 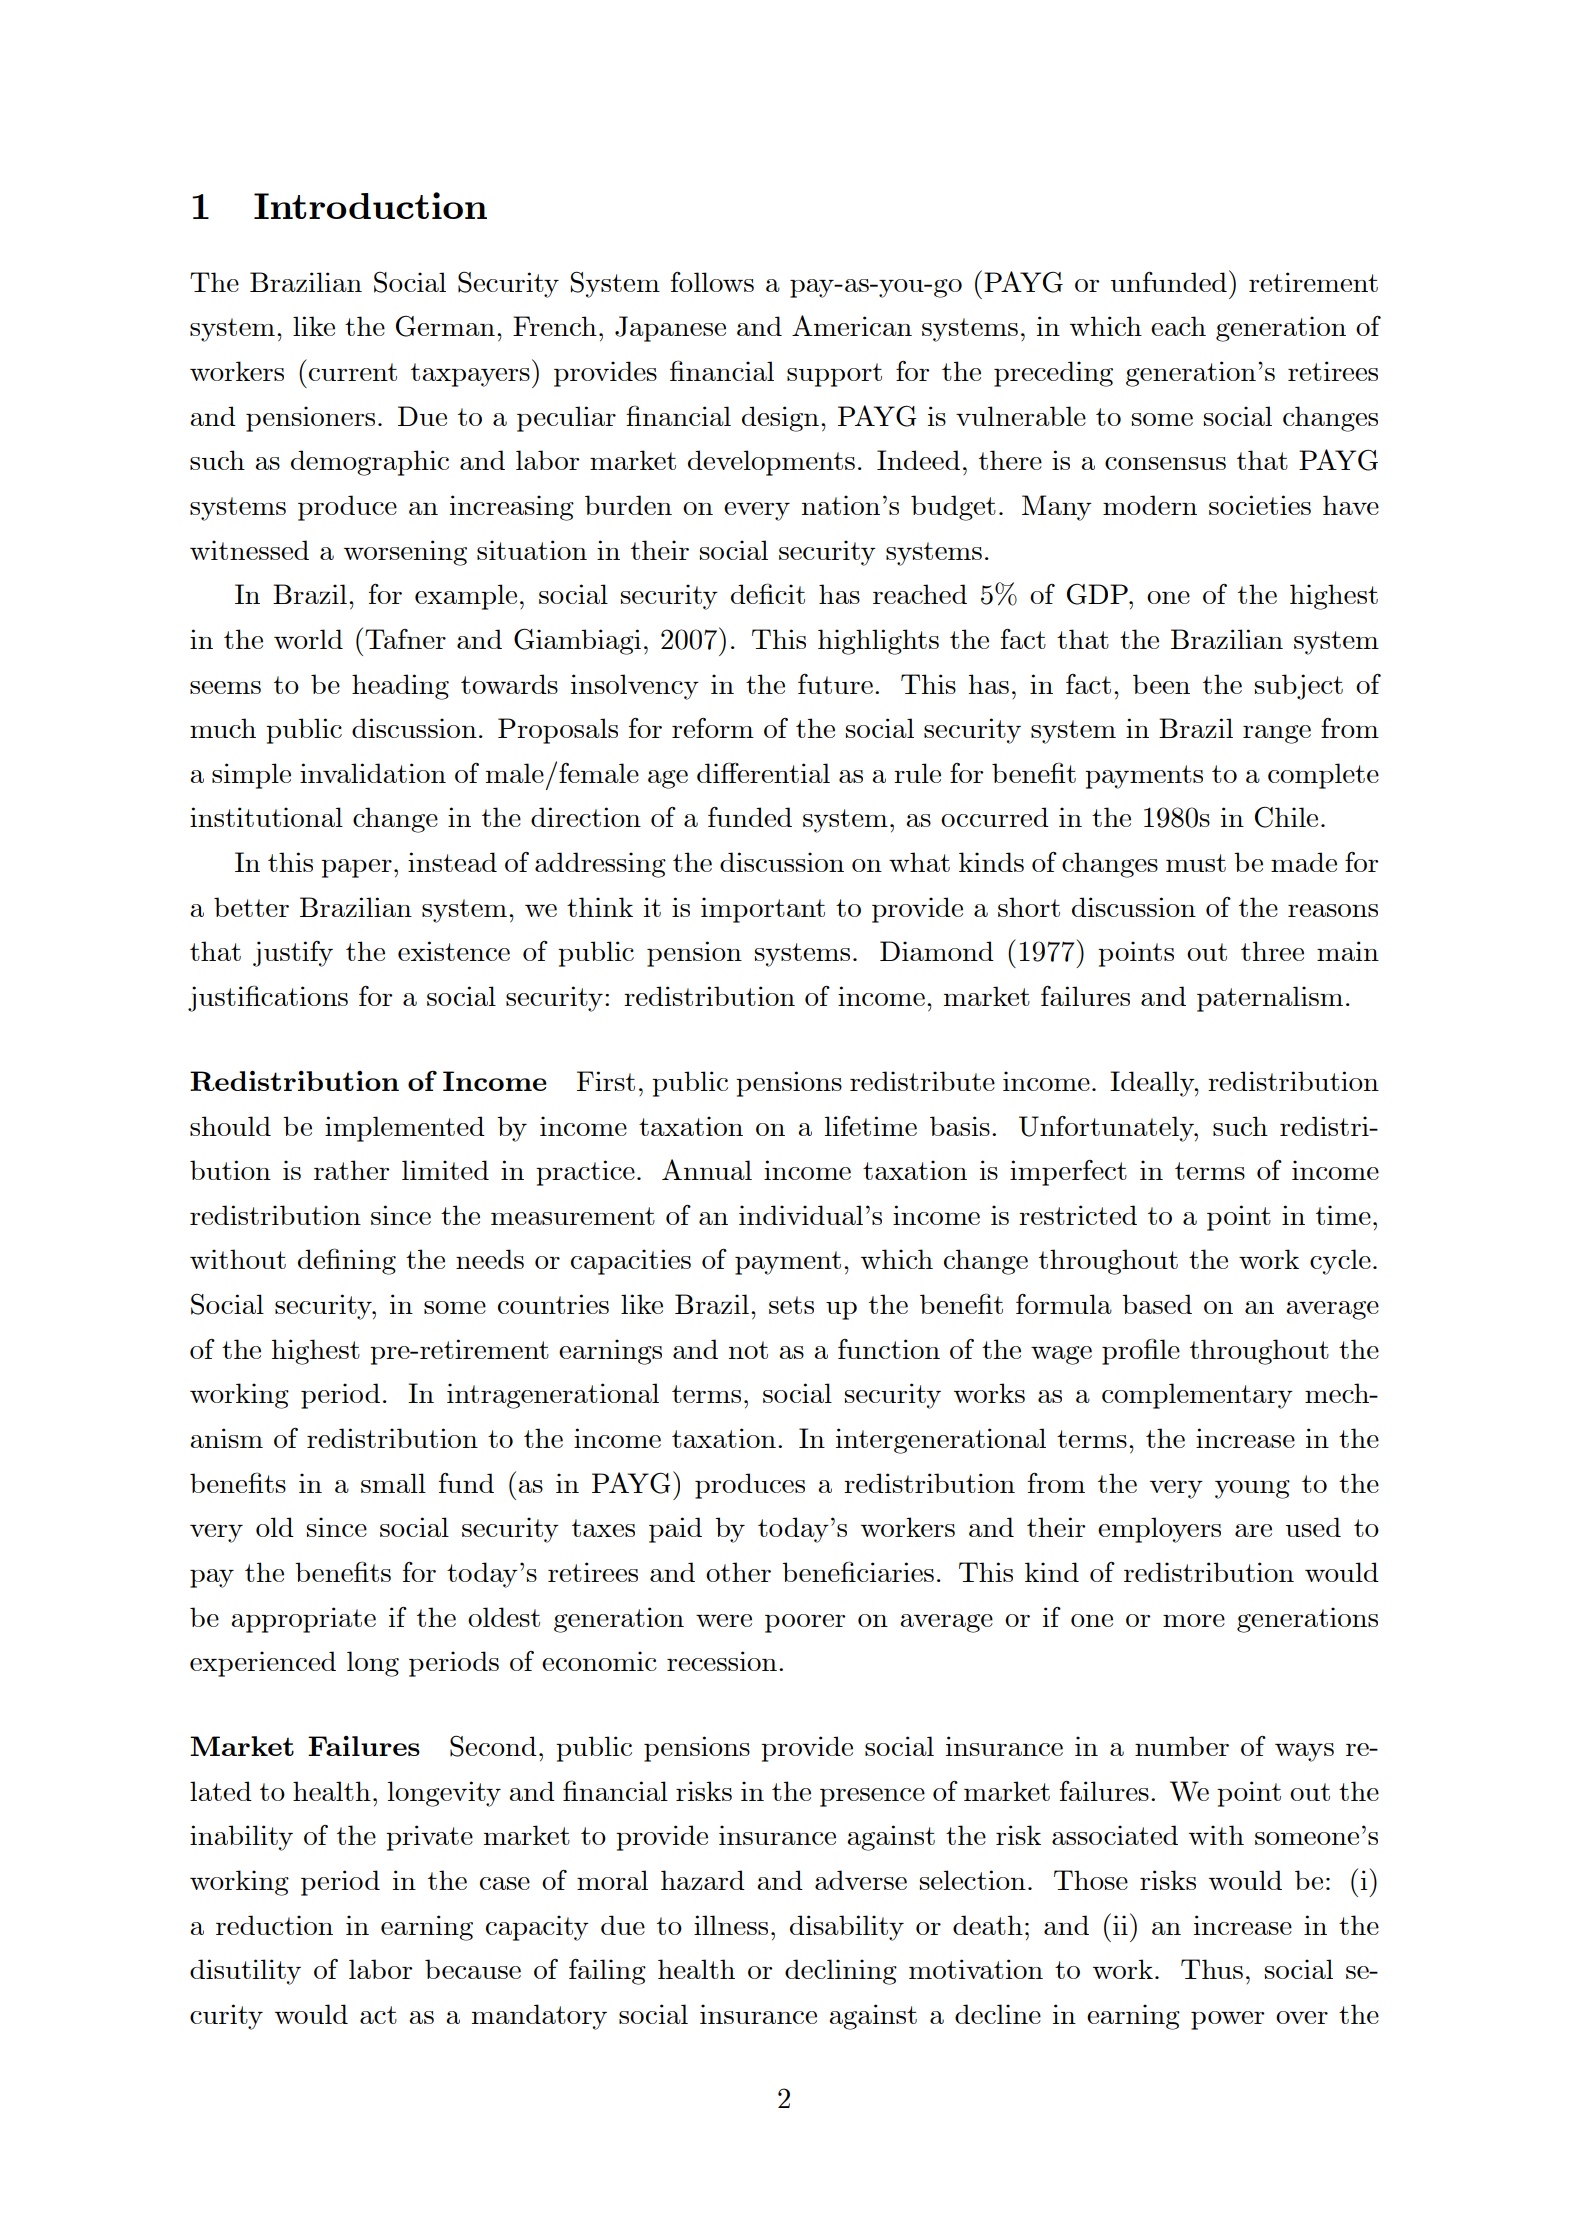 What do you see at coordinates (274, 1925) in the screenshot?
I see `reduction` at bounding box center [274, 1925].
